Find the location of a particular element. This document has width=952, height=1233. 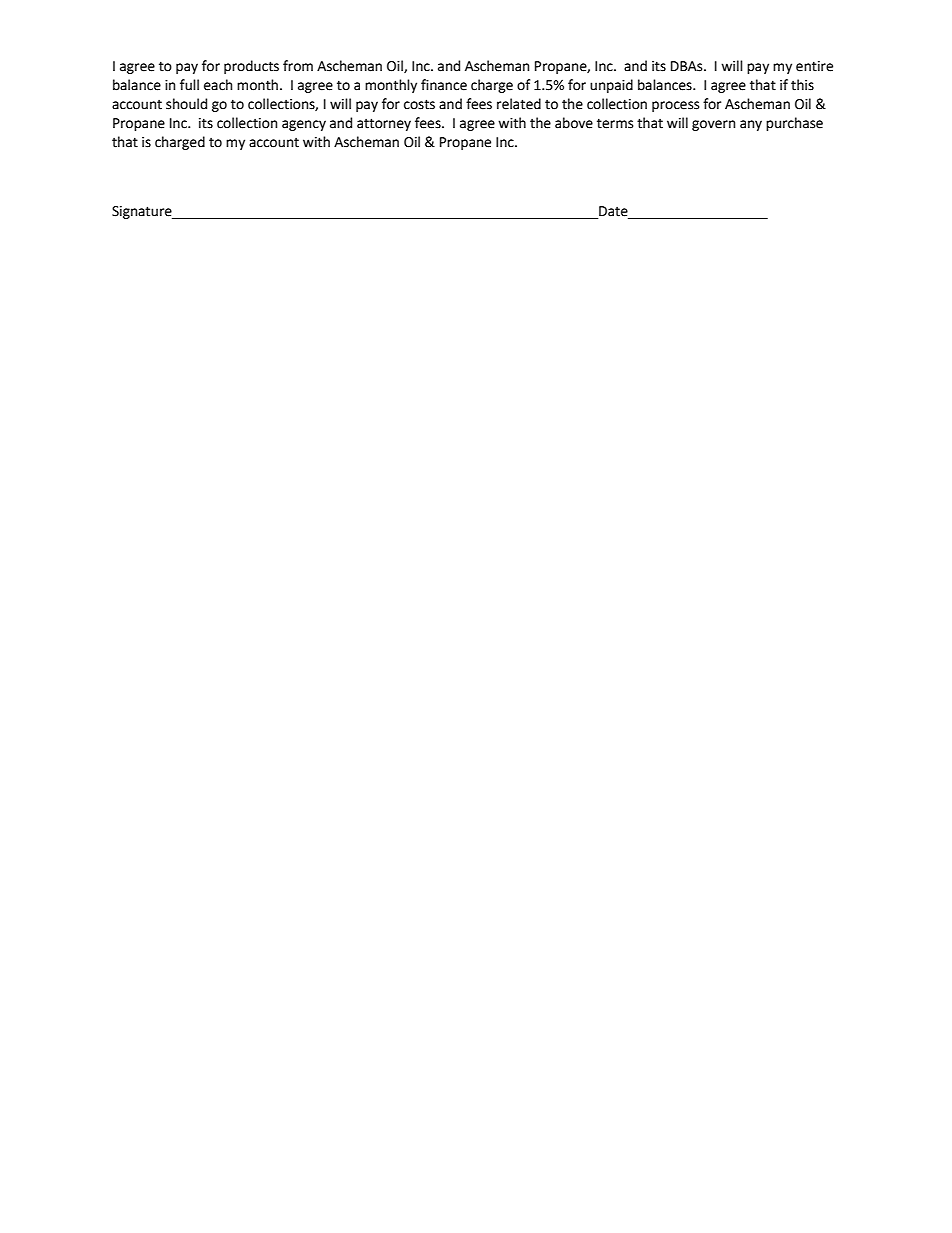

should is located at coordinates (186, 104).
